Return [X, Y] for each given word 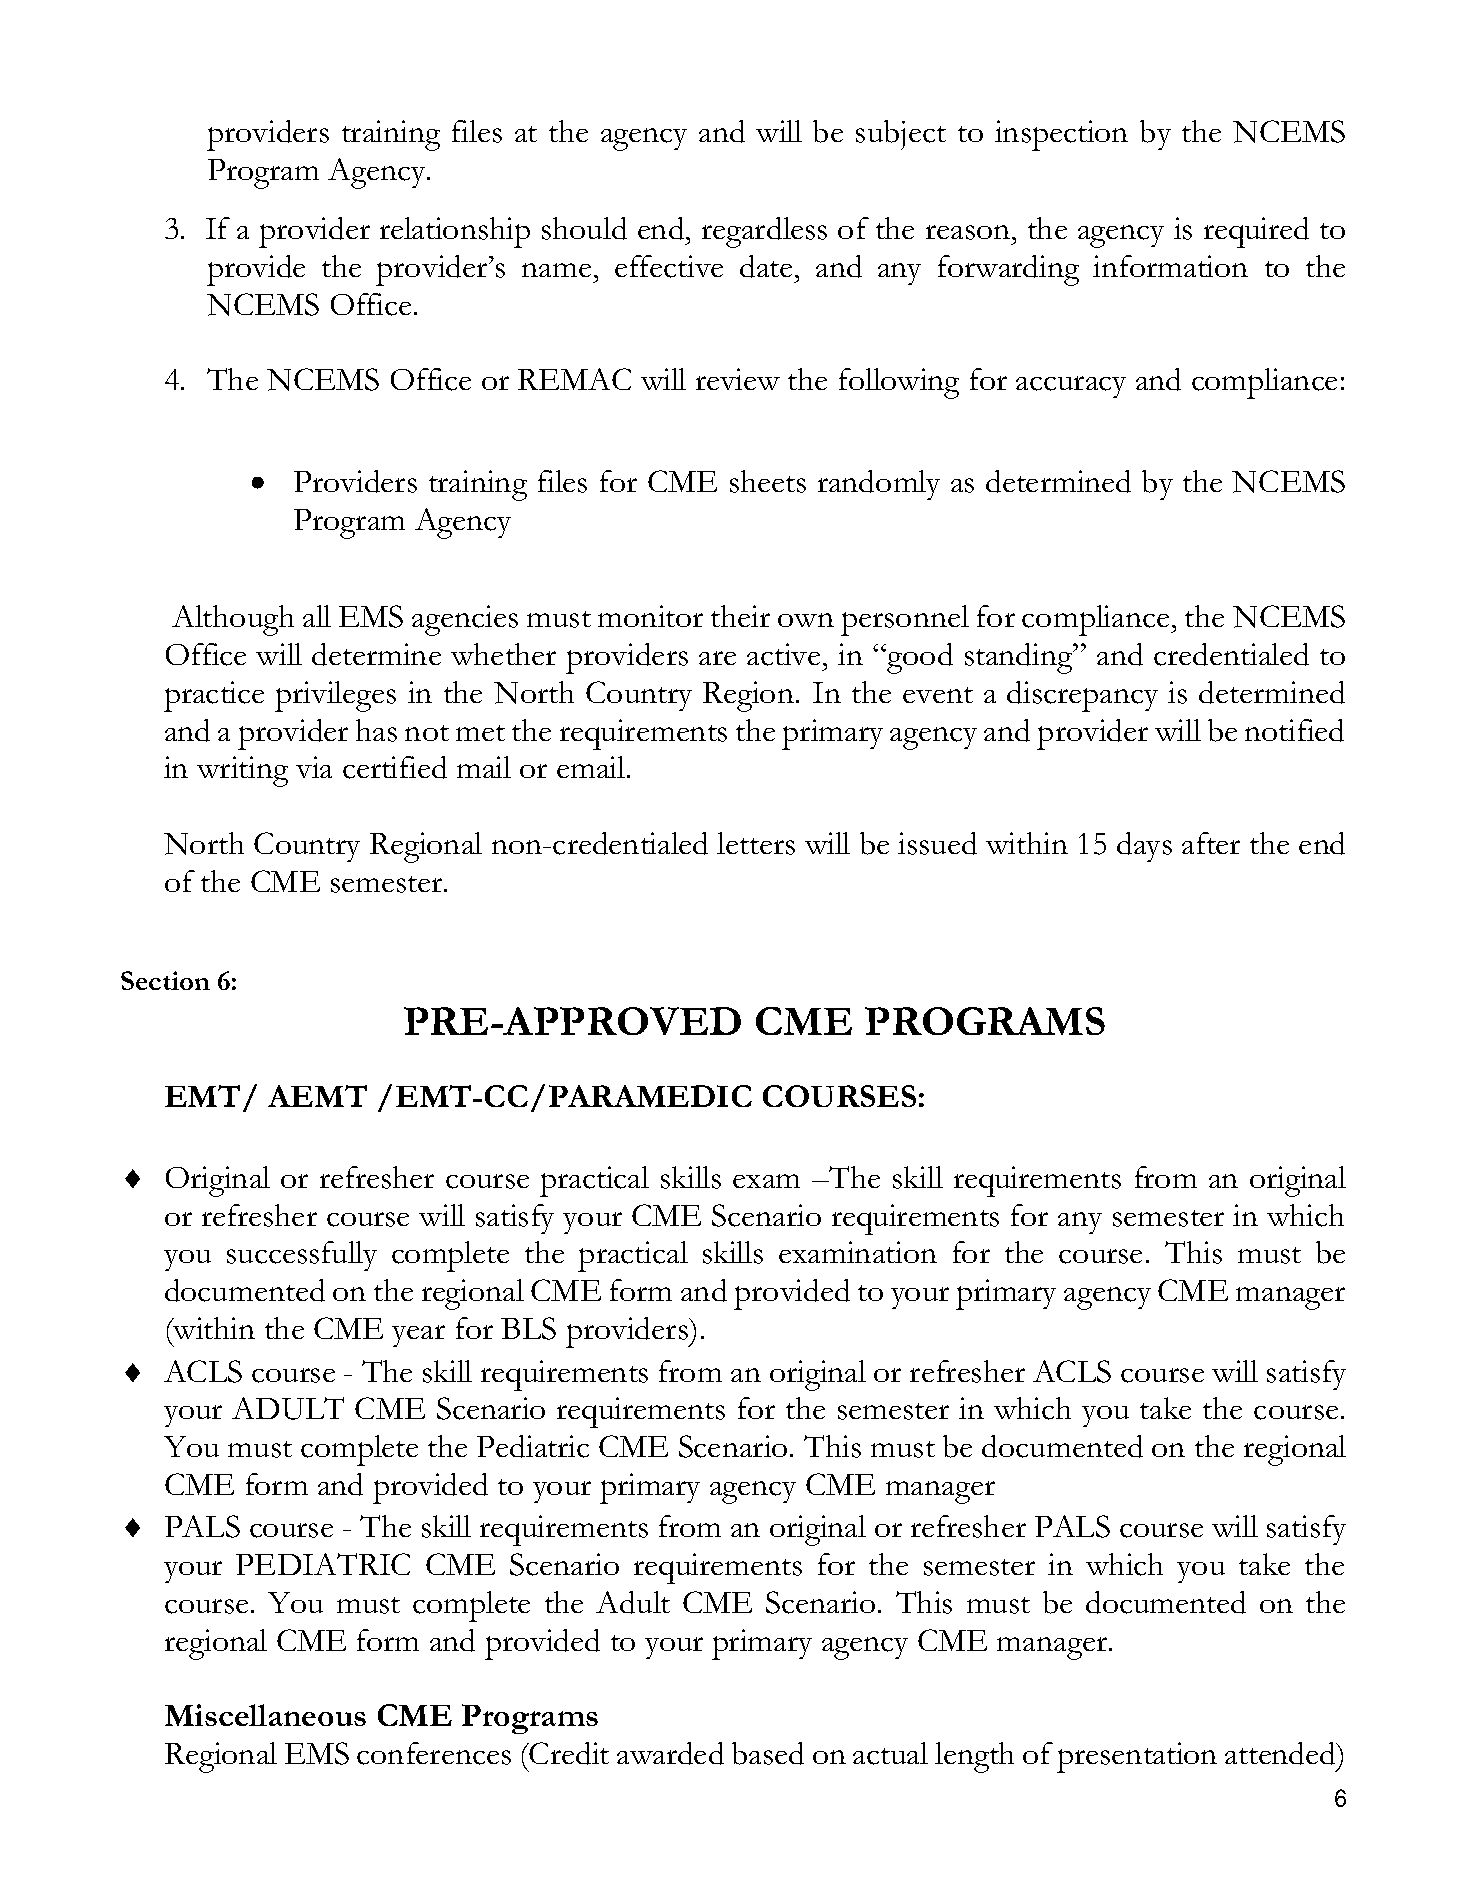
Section [165, 980]
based [768, 1753]
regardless [764, 232]
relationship [455, 232]
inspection [1061, 135]
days [1144, 847]
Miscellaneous [265, 1715]
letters [756, 843]
